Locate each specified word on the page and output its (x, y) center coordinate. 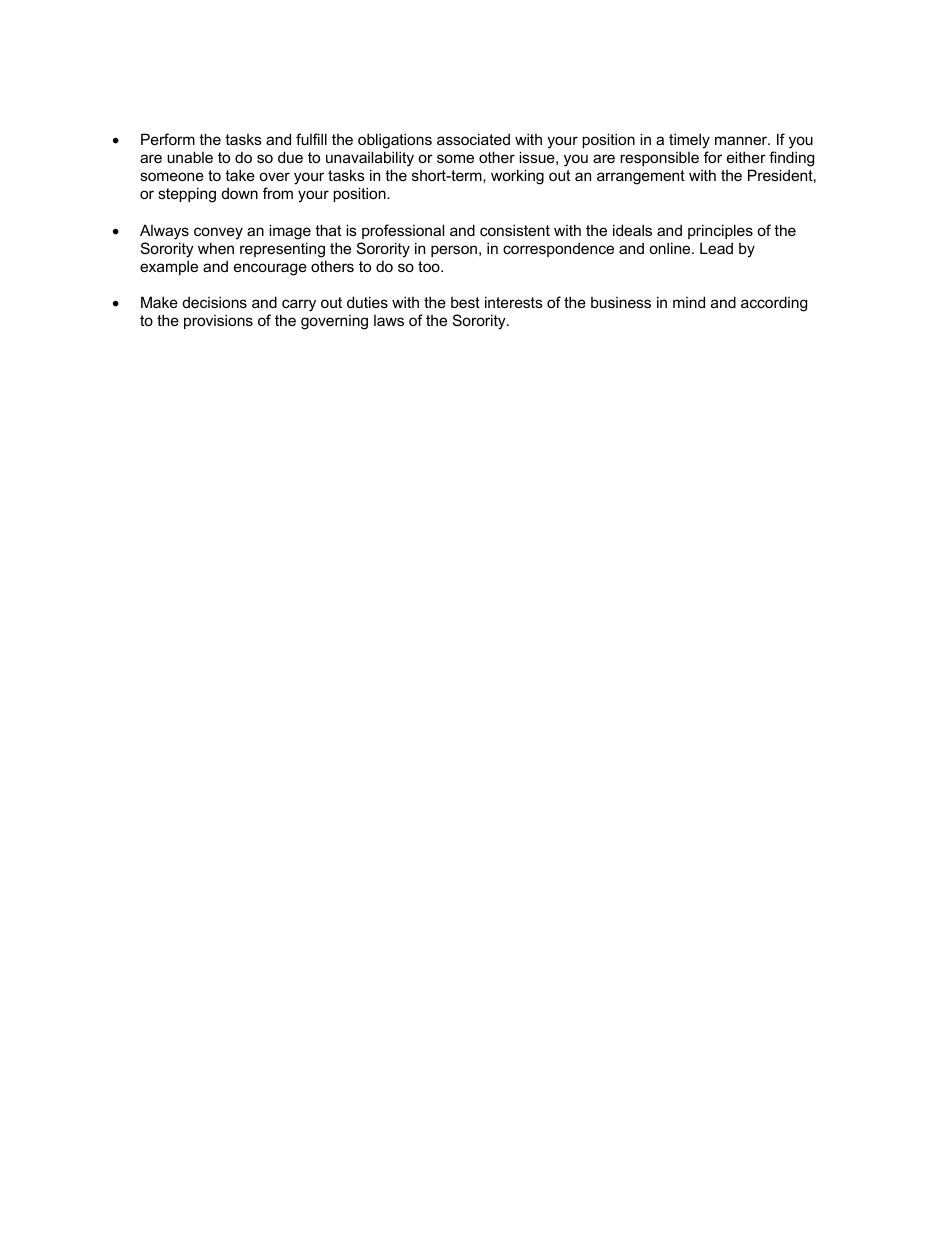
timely (689, 141)
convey (218, 233)
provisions (218, 321)
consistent (515, 230)
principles (720, 231)
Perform (168, 139)
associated (473, 139)
